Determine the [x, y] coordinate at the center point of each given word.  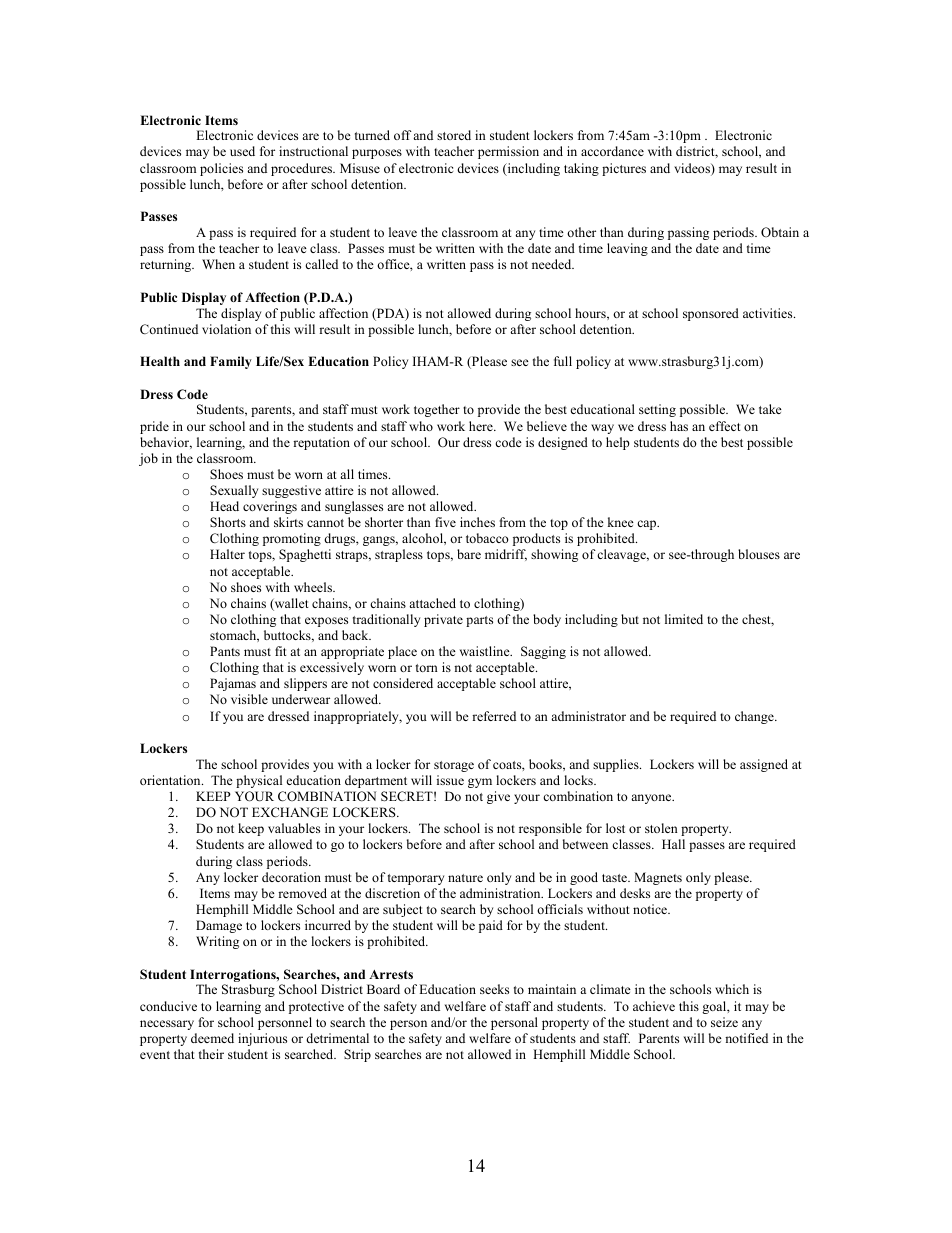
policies [221, 169]
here [482, 426]
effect [725, 426]
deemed [212, 1038]
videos [693, 169]
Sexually [234, 491]
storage [454, 766]
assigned [764, 765]
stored [454, 135]
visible [249, 699]
